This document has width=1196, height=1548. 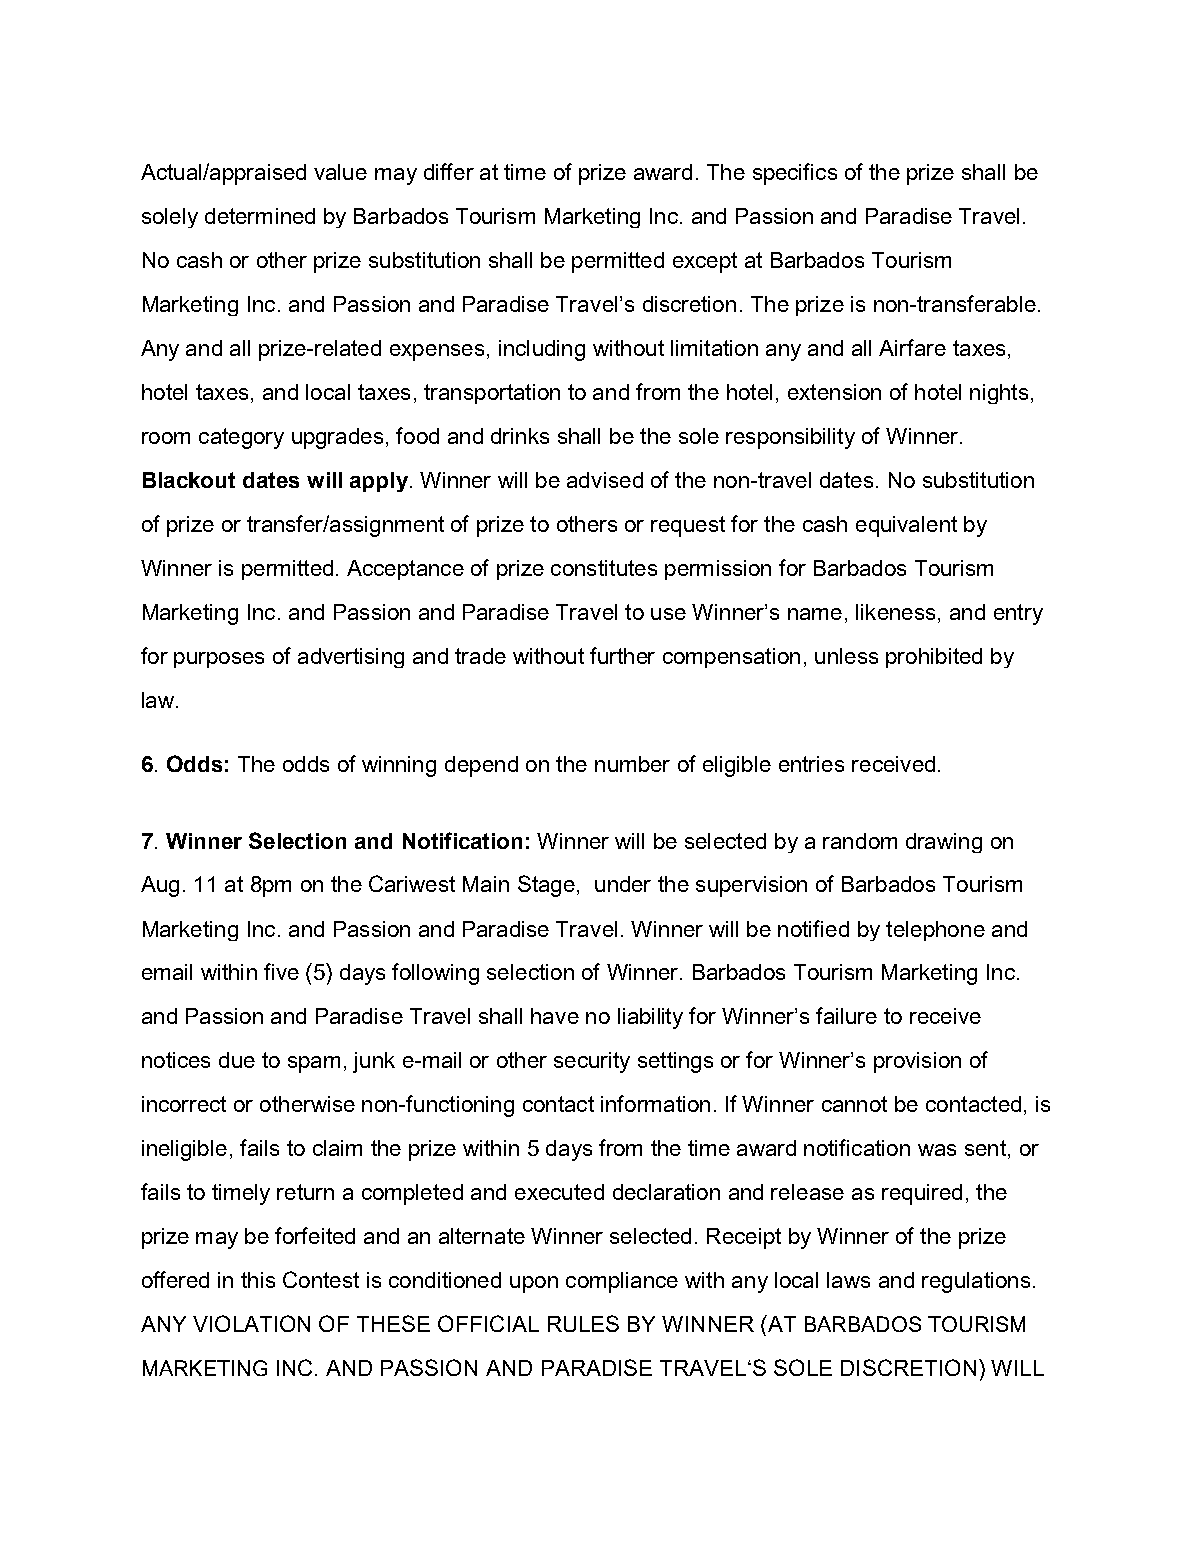 What do you see at coordinates (405, 570) in the document?
I see `Acceptance` at bounding box center [405, 570].
